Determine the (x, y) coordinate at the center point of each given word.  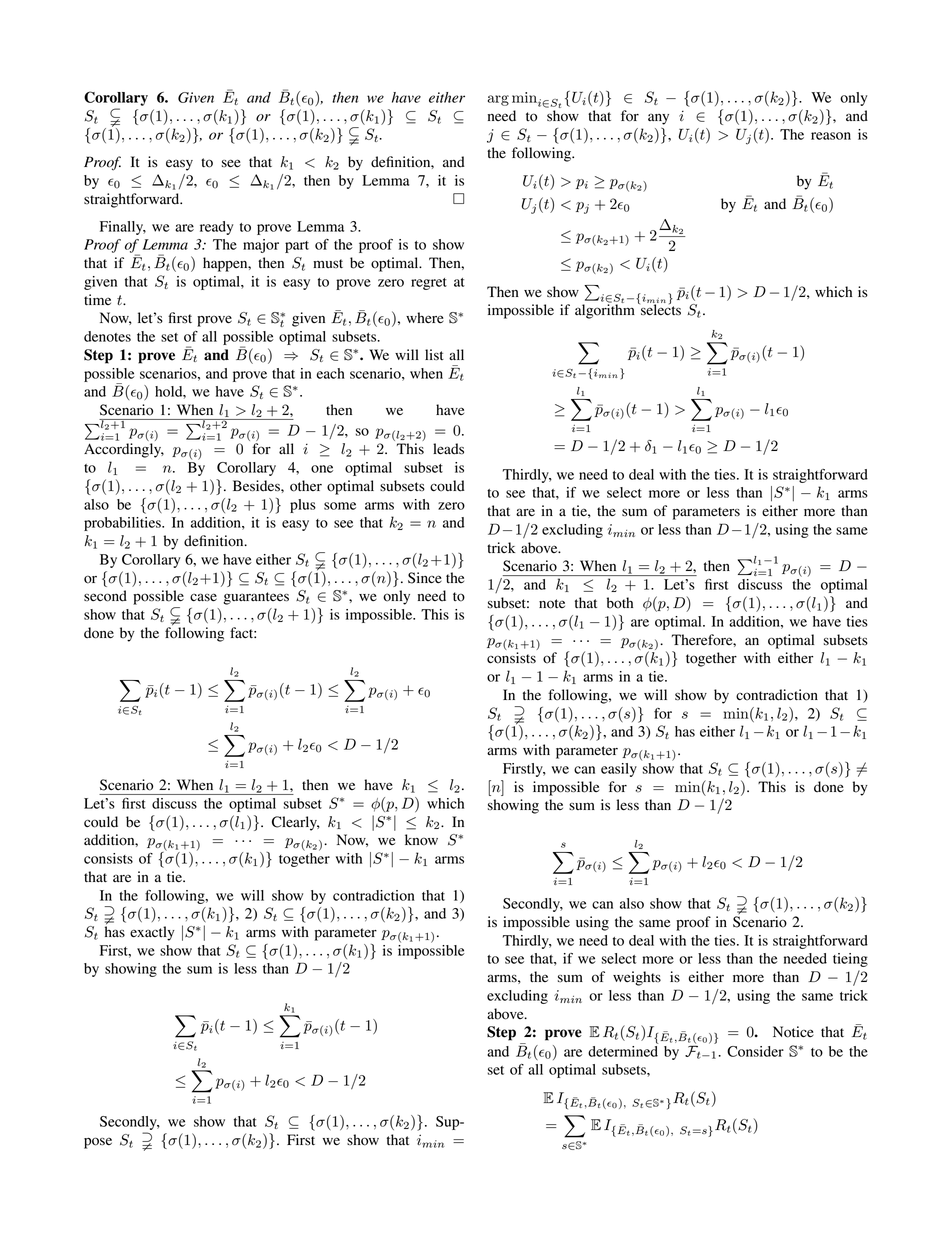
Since (425, 578)
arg (498, 100)
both (620, 603)
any (658, 119)
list (434, 355)
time (97, 299)
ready (216, 228)
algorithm (605, 310)
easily (619, 770)
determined (623, 1050)
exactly (152, 933)
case (203, 597)
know (421, 840)
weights (637, 978)
